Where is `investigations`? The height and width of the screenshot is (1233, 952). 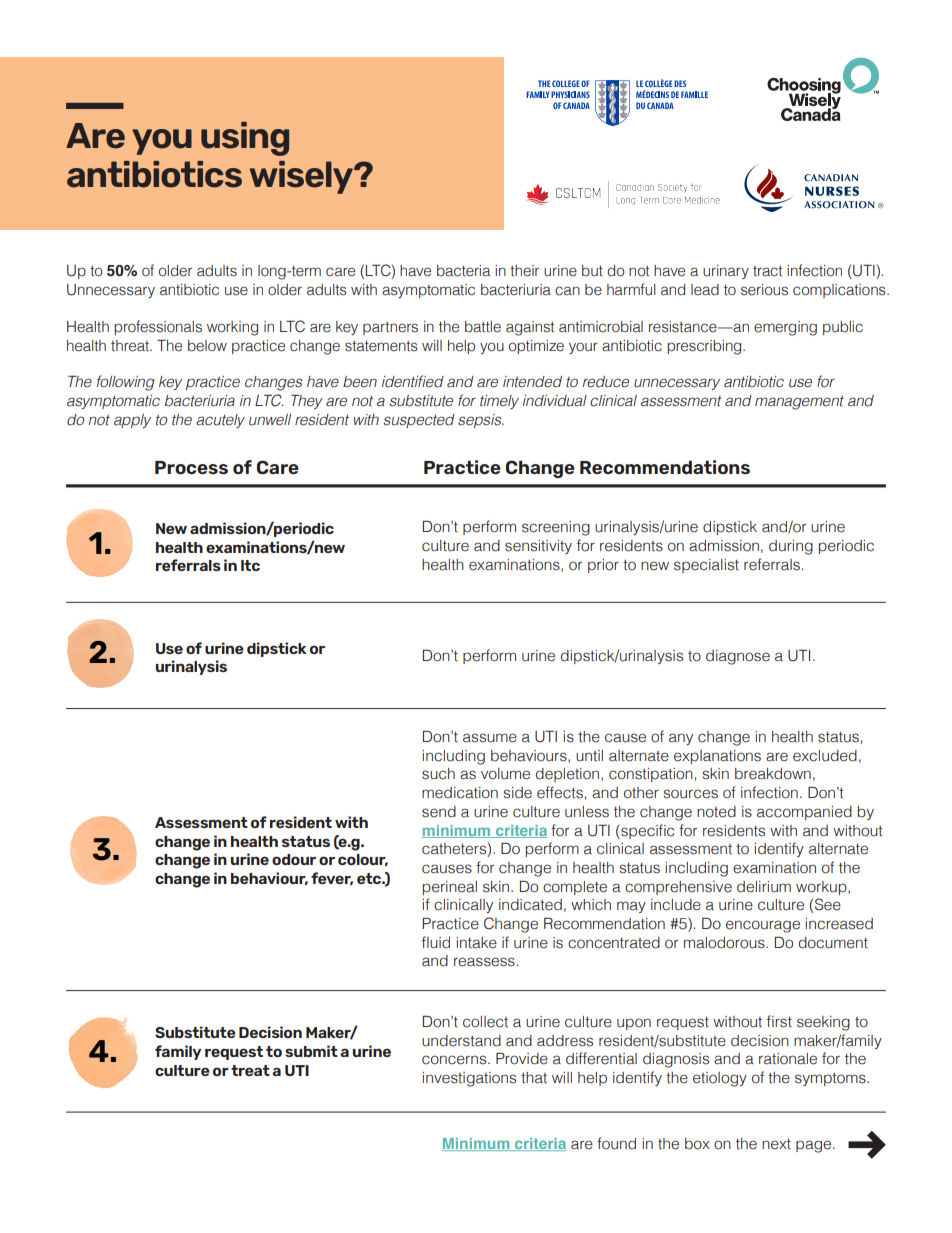
investigations is located at coordinates (469, 1079).
